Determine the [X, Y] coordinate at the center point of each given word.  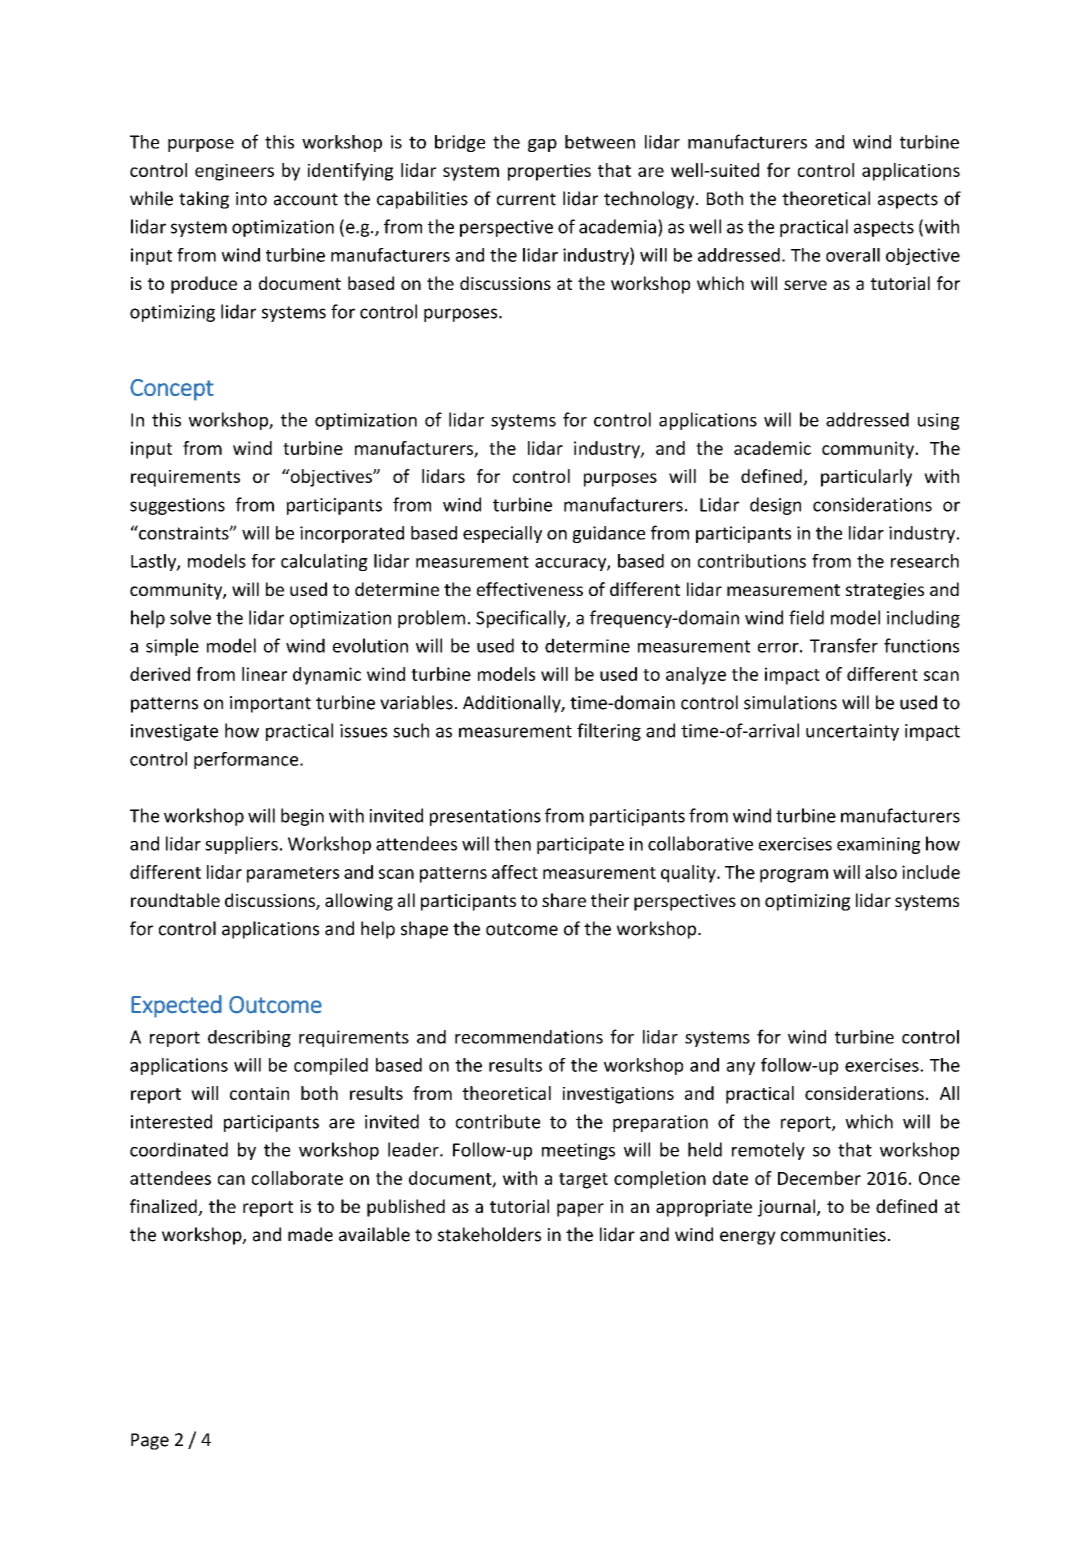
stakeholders [489, 1234]
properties [549, 172]
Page [150, 1441]
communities [833, 1235]
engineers [234, 172]
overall [853, 255]
